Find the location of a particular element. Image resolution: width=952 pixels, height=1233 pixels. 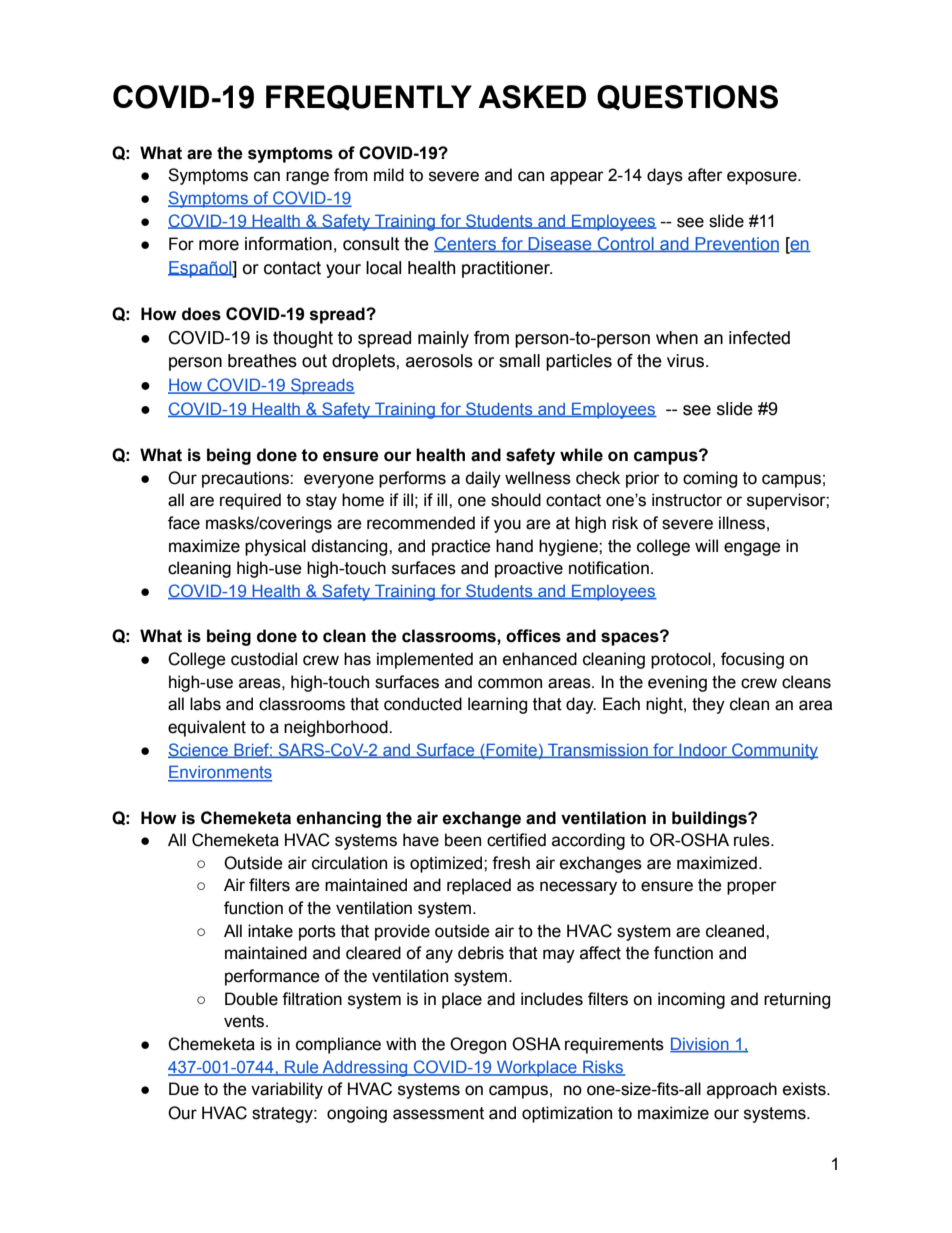

buildings is located at coordinates (710, 819).
